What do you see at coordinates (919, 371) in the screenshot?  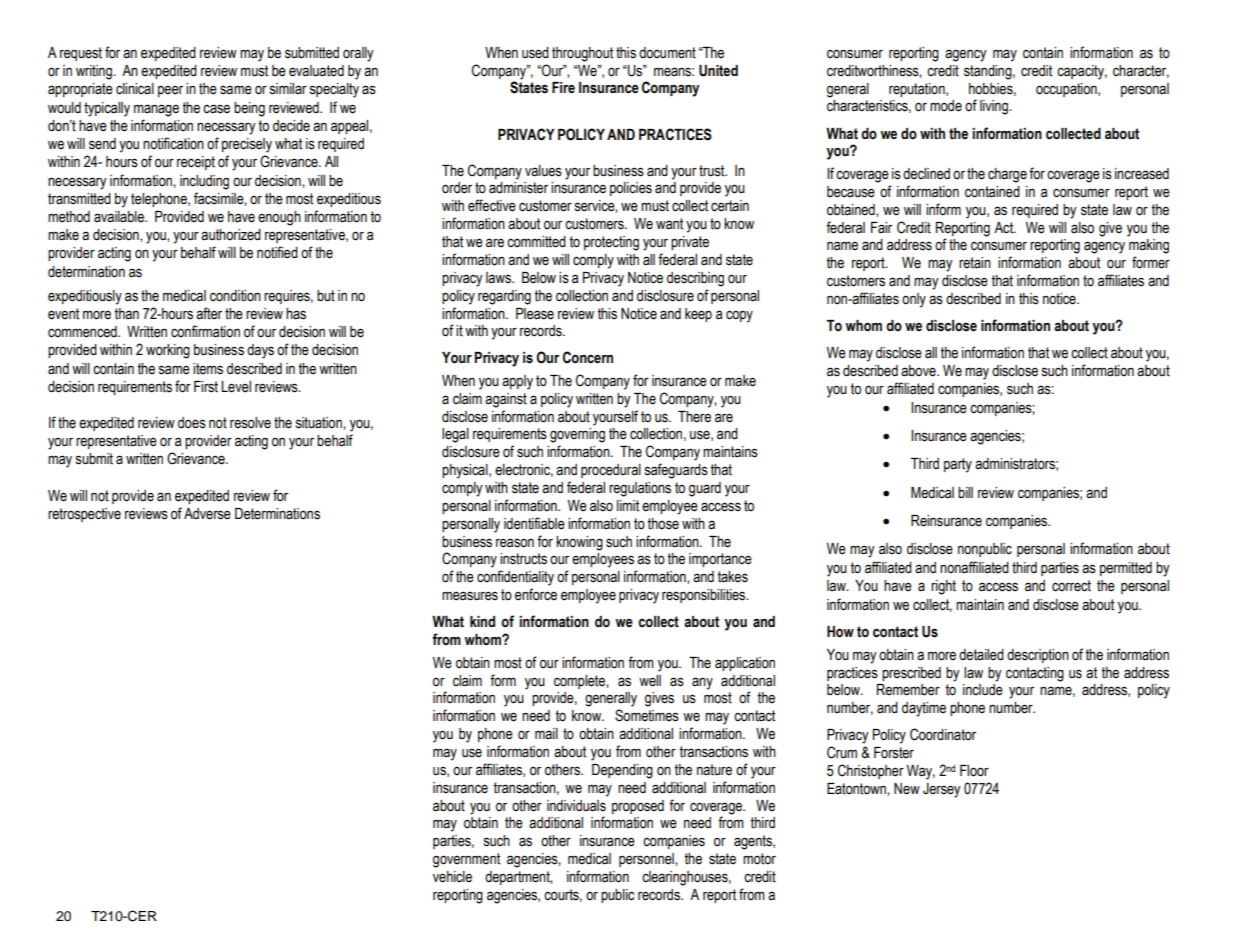 I see `above` at bounding box center [919, 371].
